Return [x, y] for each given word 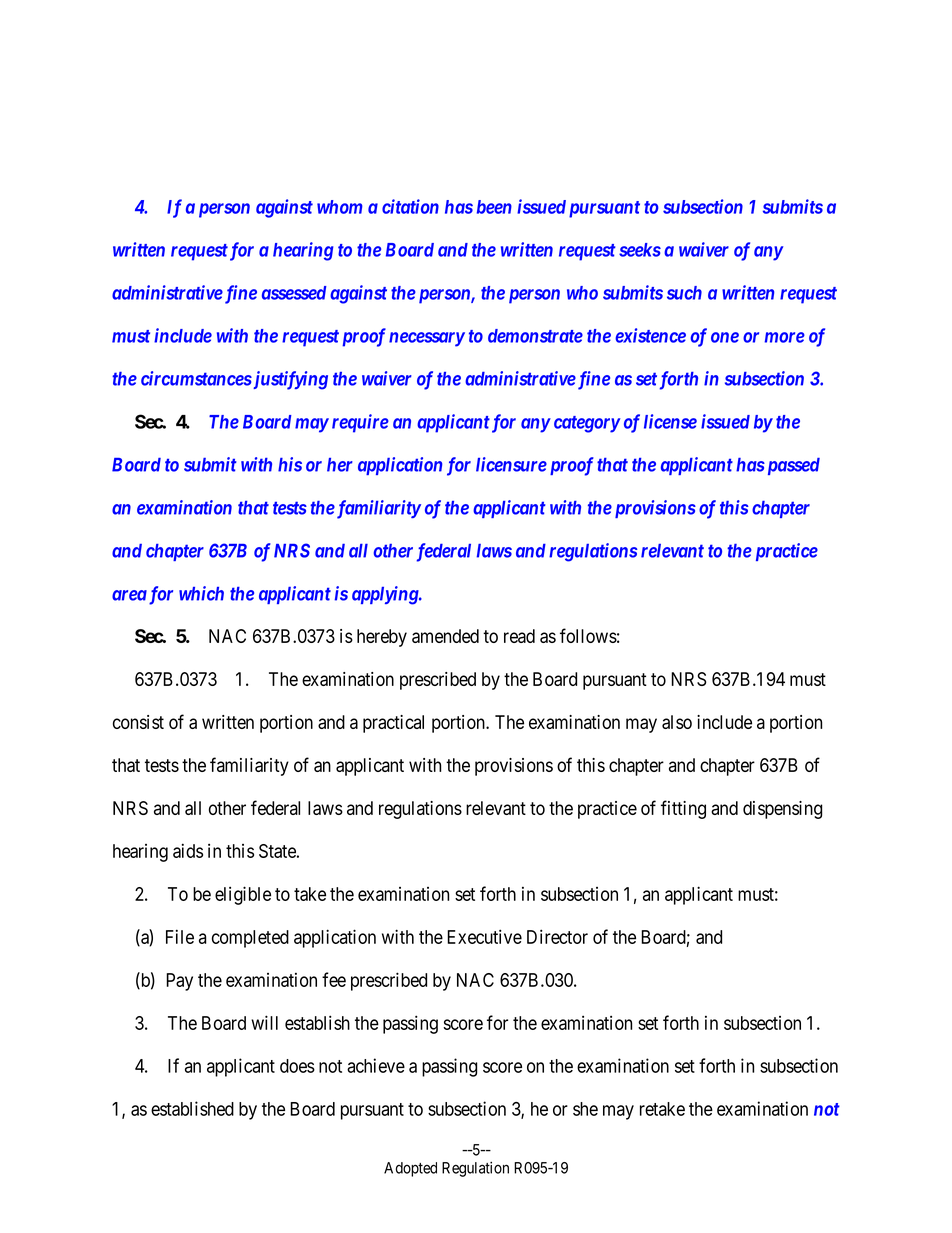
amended [445, 636]
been [494, 207]
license [670, 421]
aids [188, 850]
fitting [683, 809]
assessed [294, 293]
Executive [484, 936]
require [360, 423]
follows [588, 635]
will [264, 1022]
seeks [640, 250]
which [201, 593]
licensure [511, 464]
